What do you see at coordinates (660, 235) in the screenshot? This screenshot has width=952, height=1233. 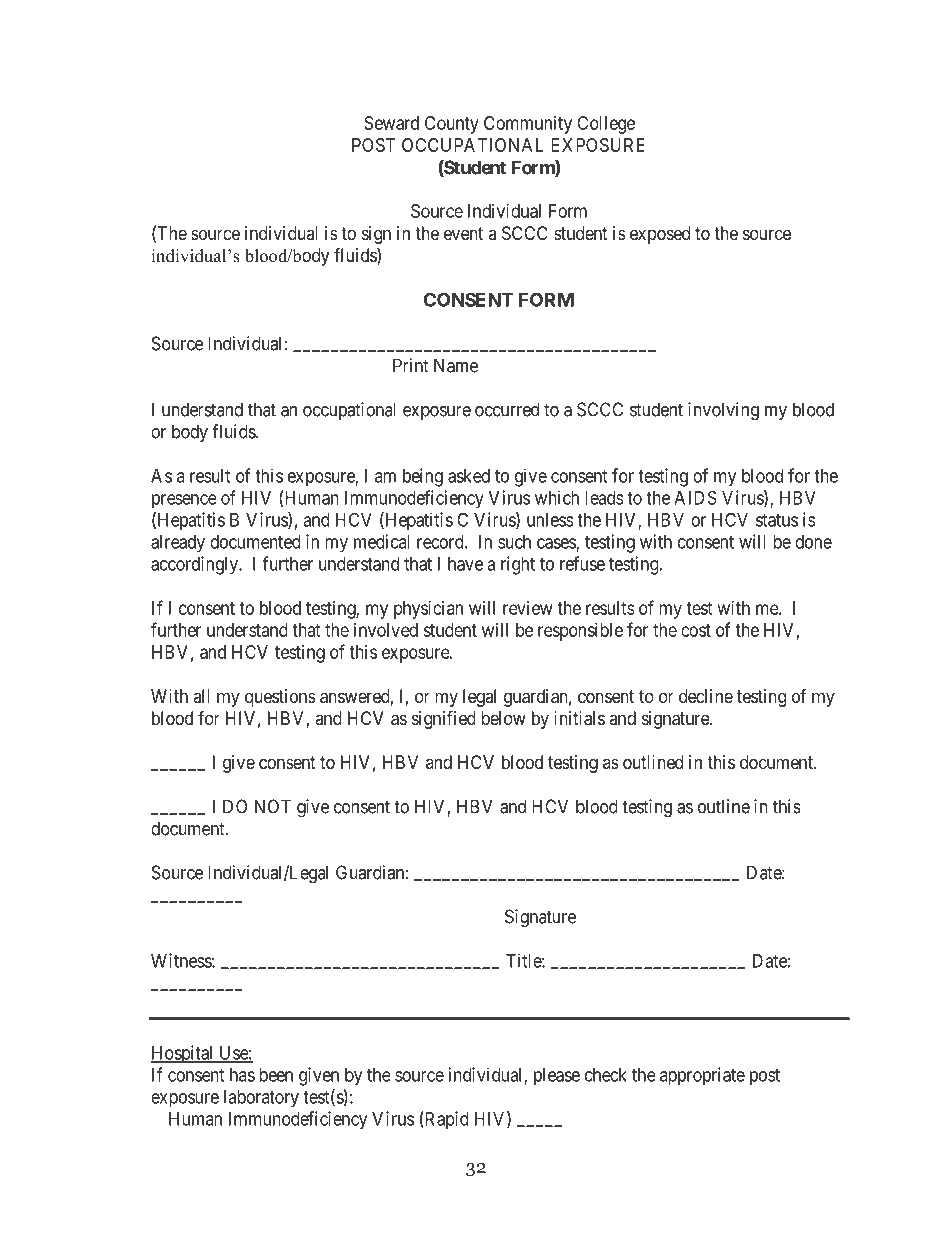 I see `exposed` at bounding box center [660, 235].
